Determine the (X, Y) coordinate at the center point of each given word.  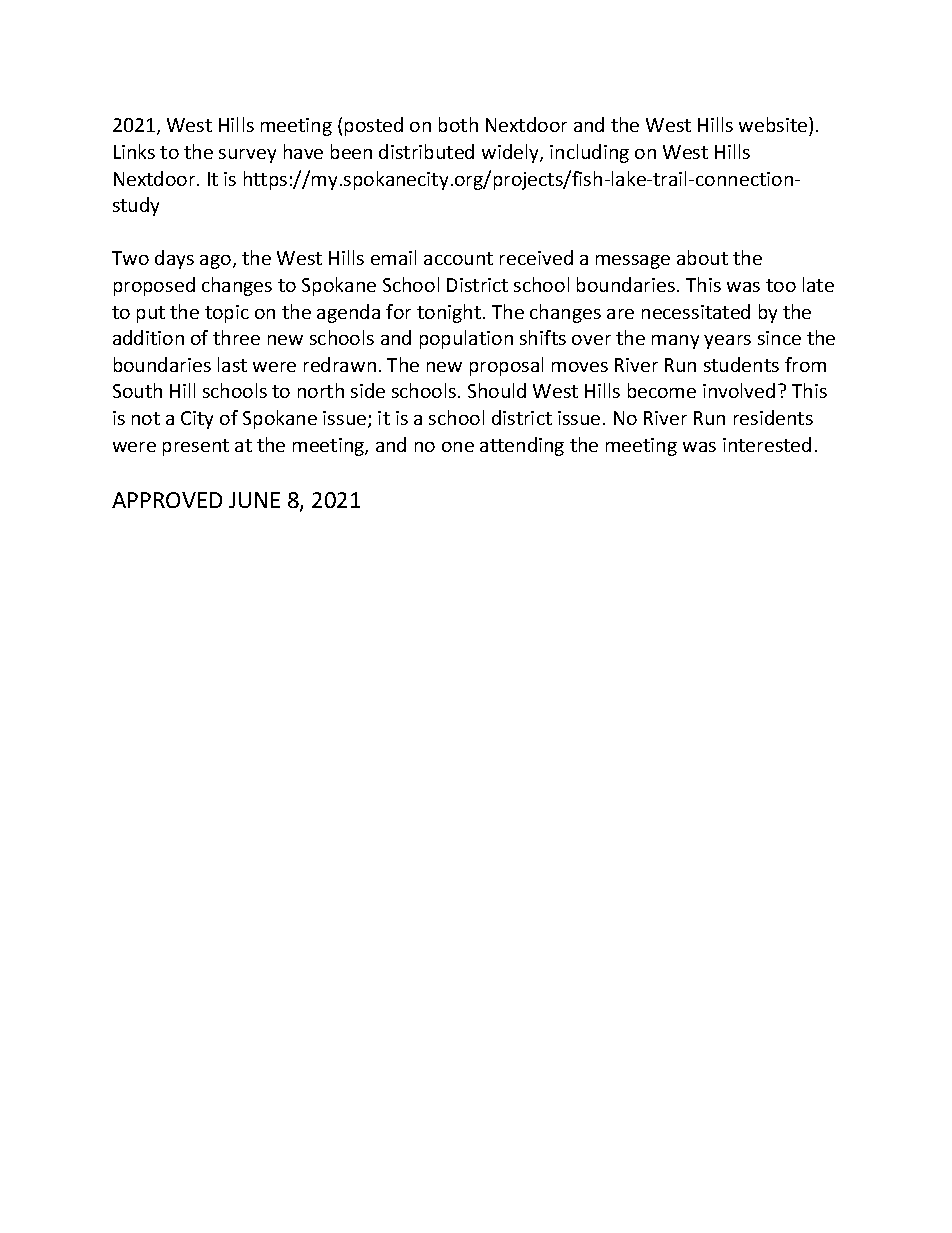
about (702, 257)
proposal (506, 366)
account (458, 258)
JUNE (254, 500)
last (232, 364)
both (458, 124)
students (741, 364)
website (774, 126)
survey (247, 156)
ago (217, 262)
